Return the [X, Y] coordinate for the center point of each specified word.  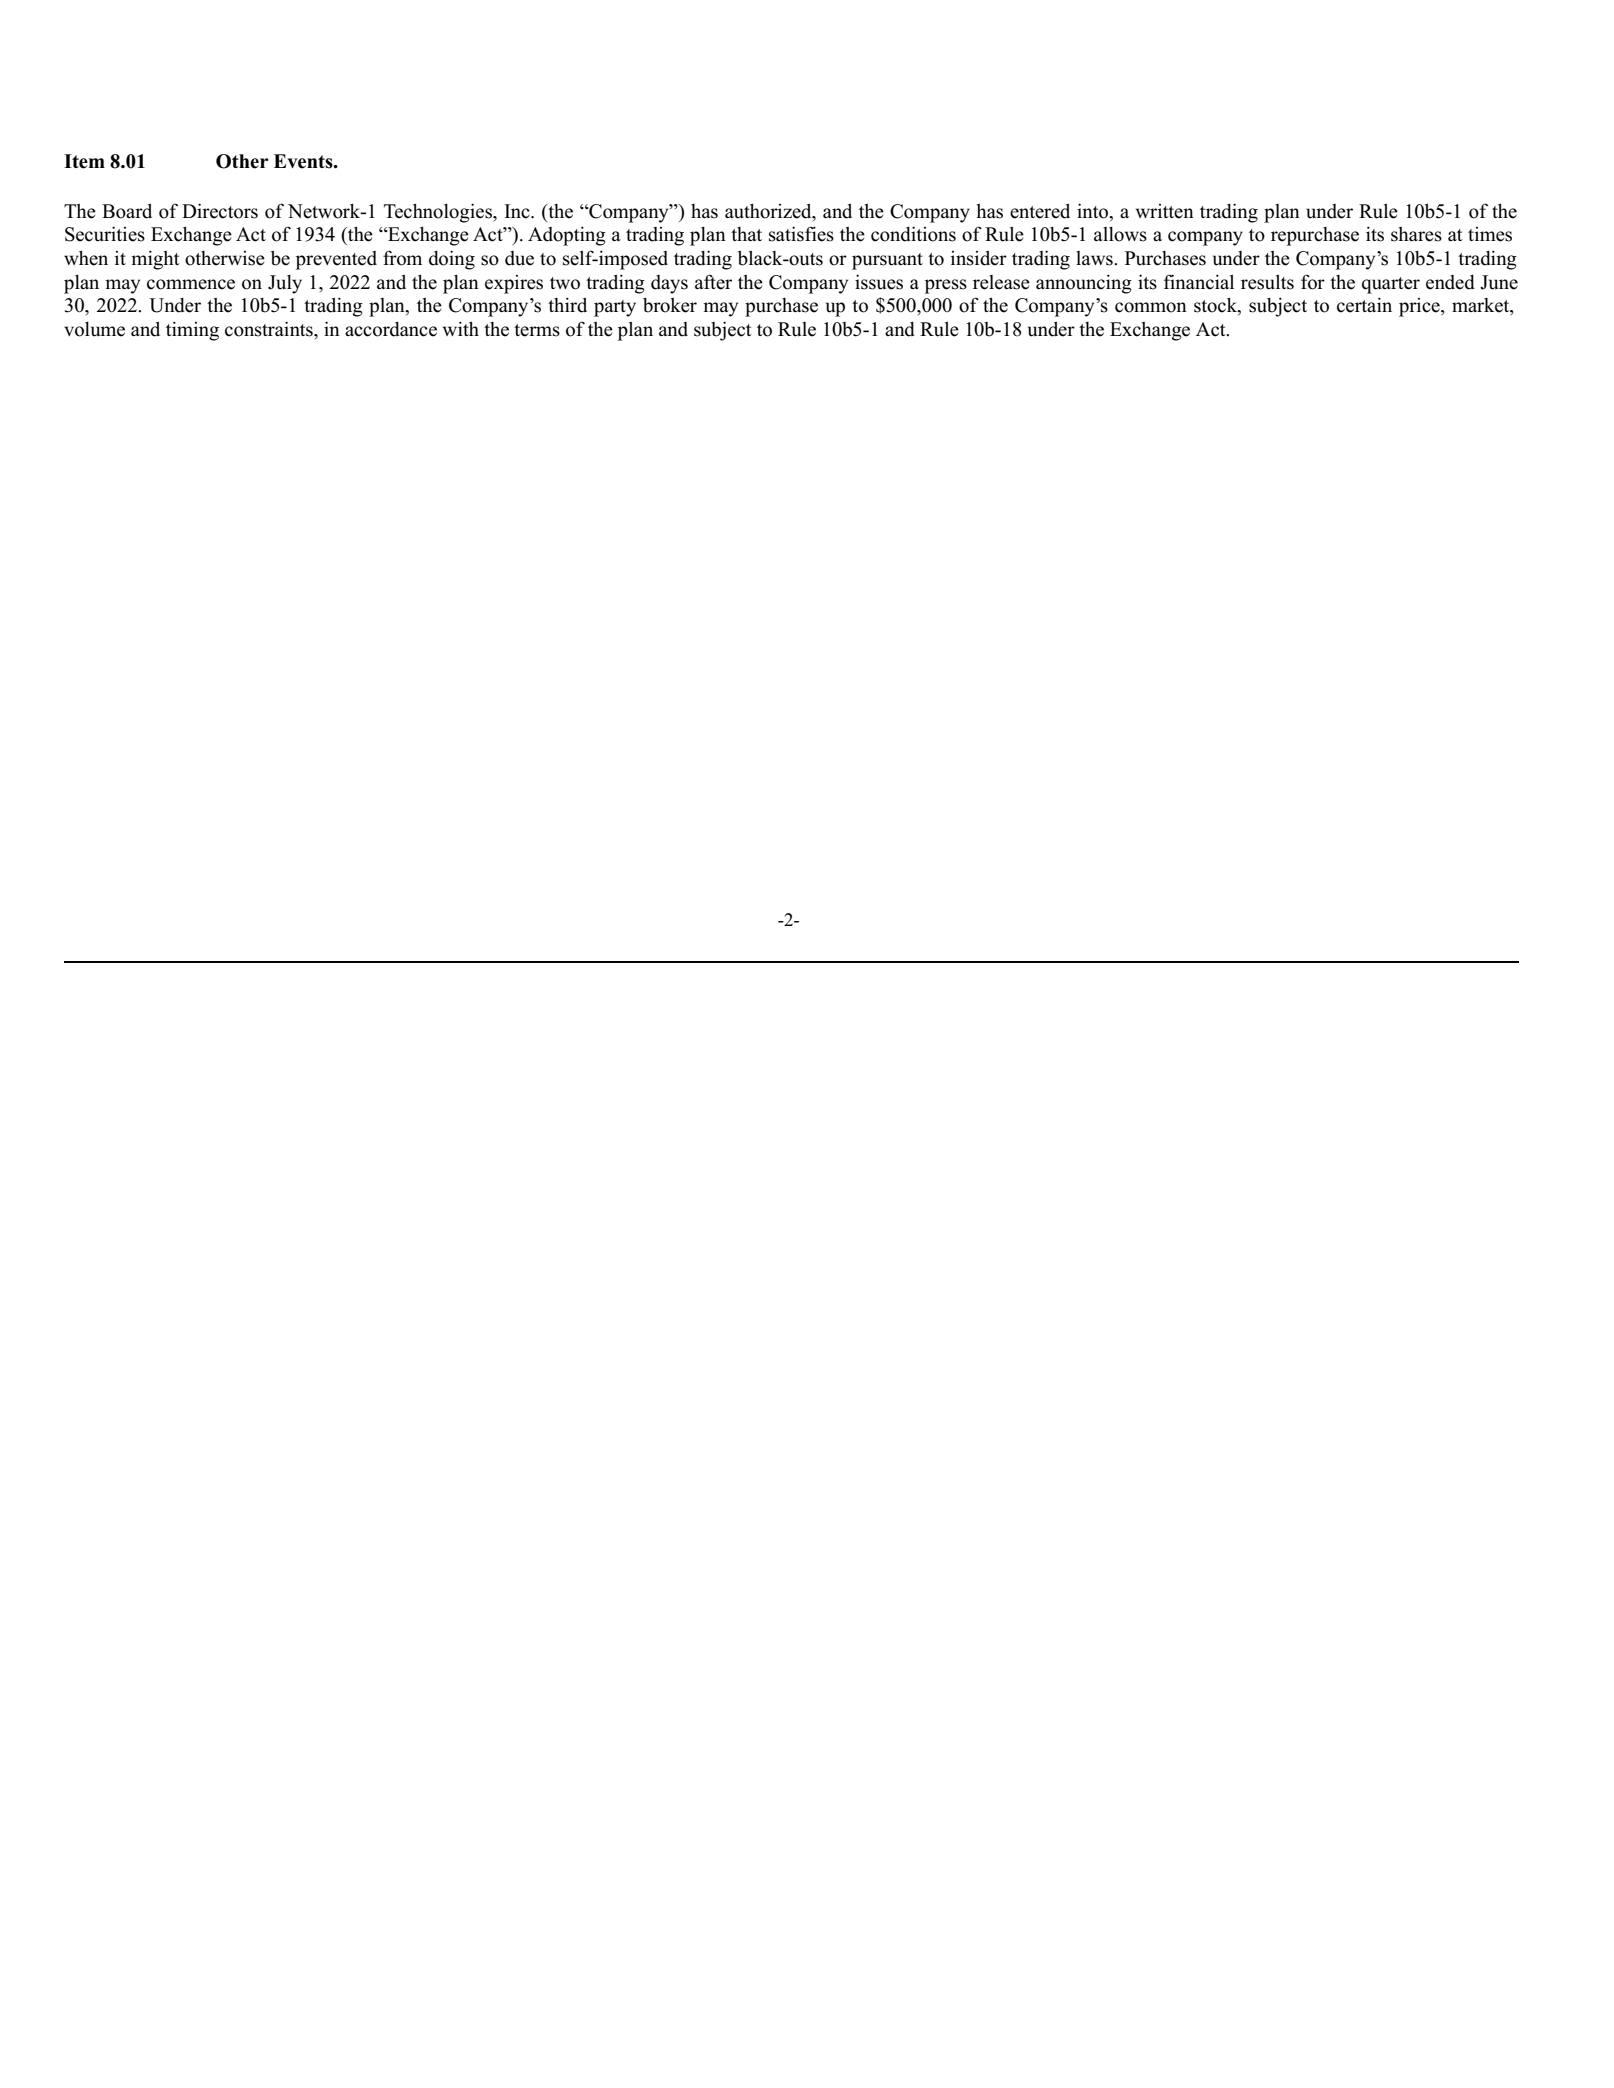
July [285, 284]
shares [1416, 234]
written [1165, 211]
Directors [220, 211]
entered [1040, 211]
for [1313, 282]
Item [84, 161]
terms [537, 330]
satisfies [801, 234]
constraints [270, 329]
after [713, 282]
